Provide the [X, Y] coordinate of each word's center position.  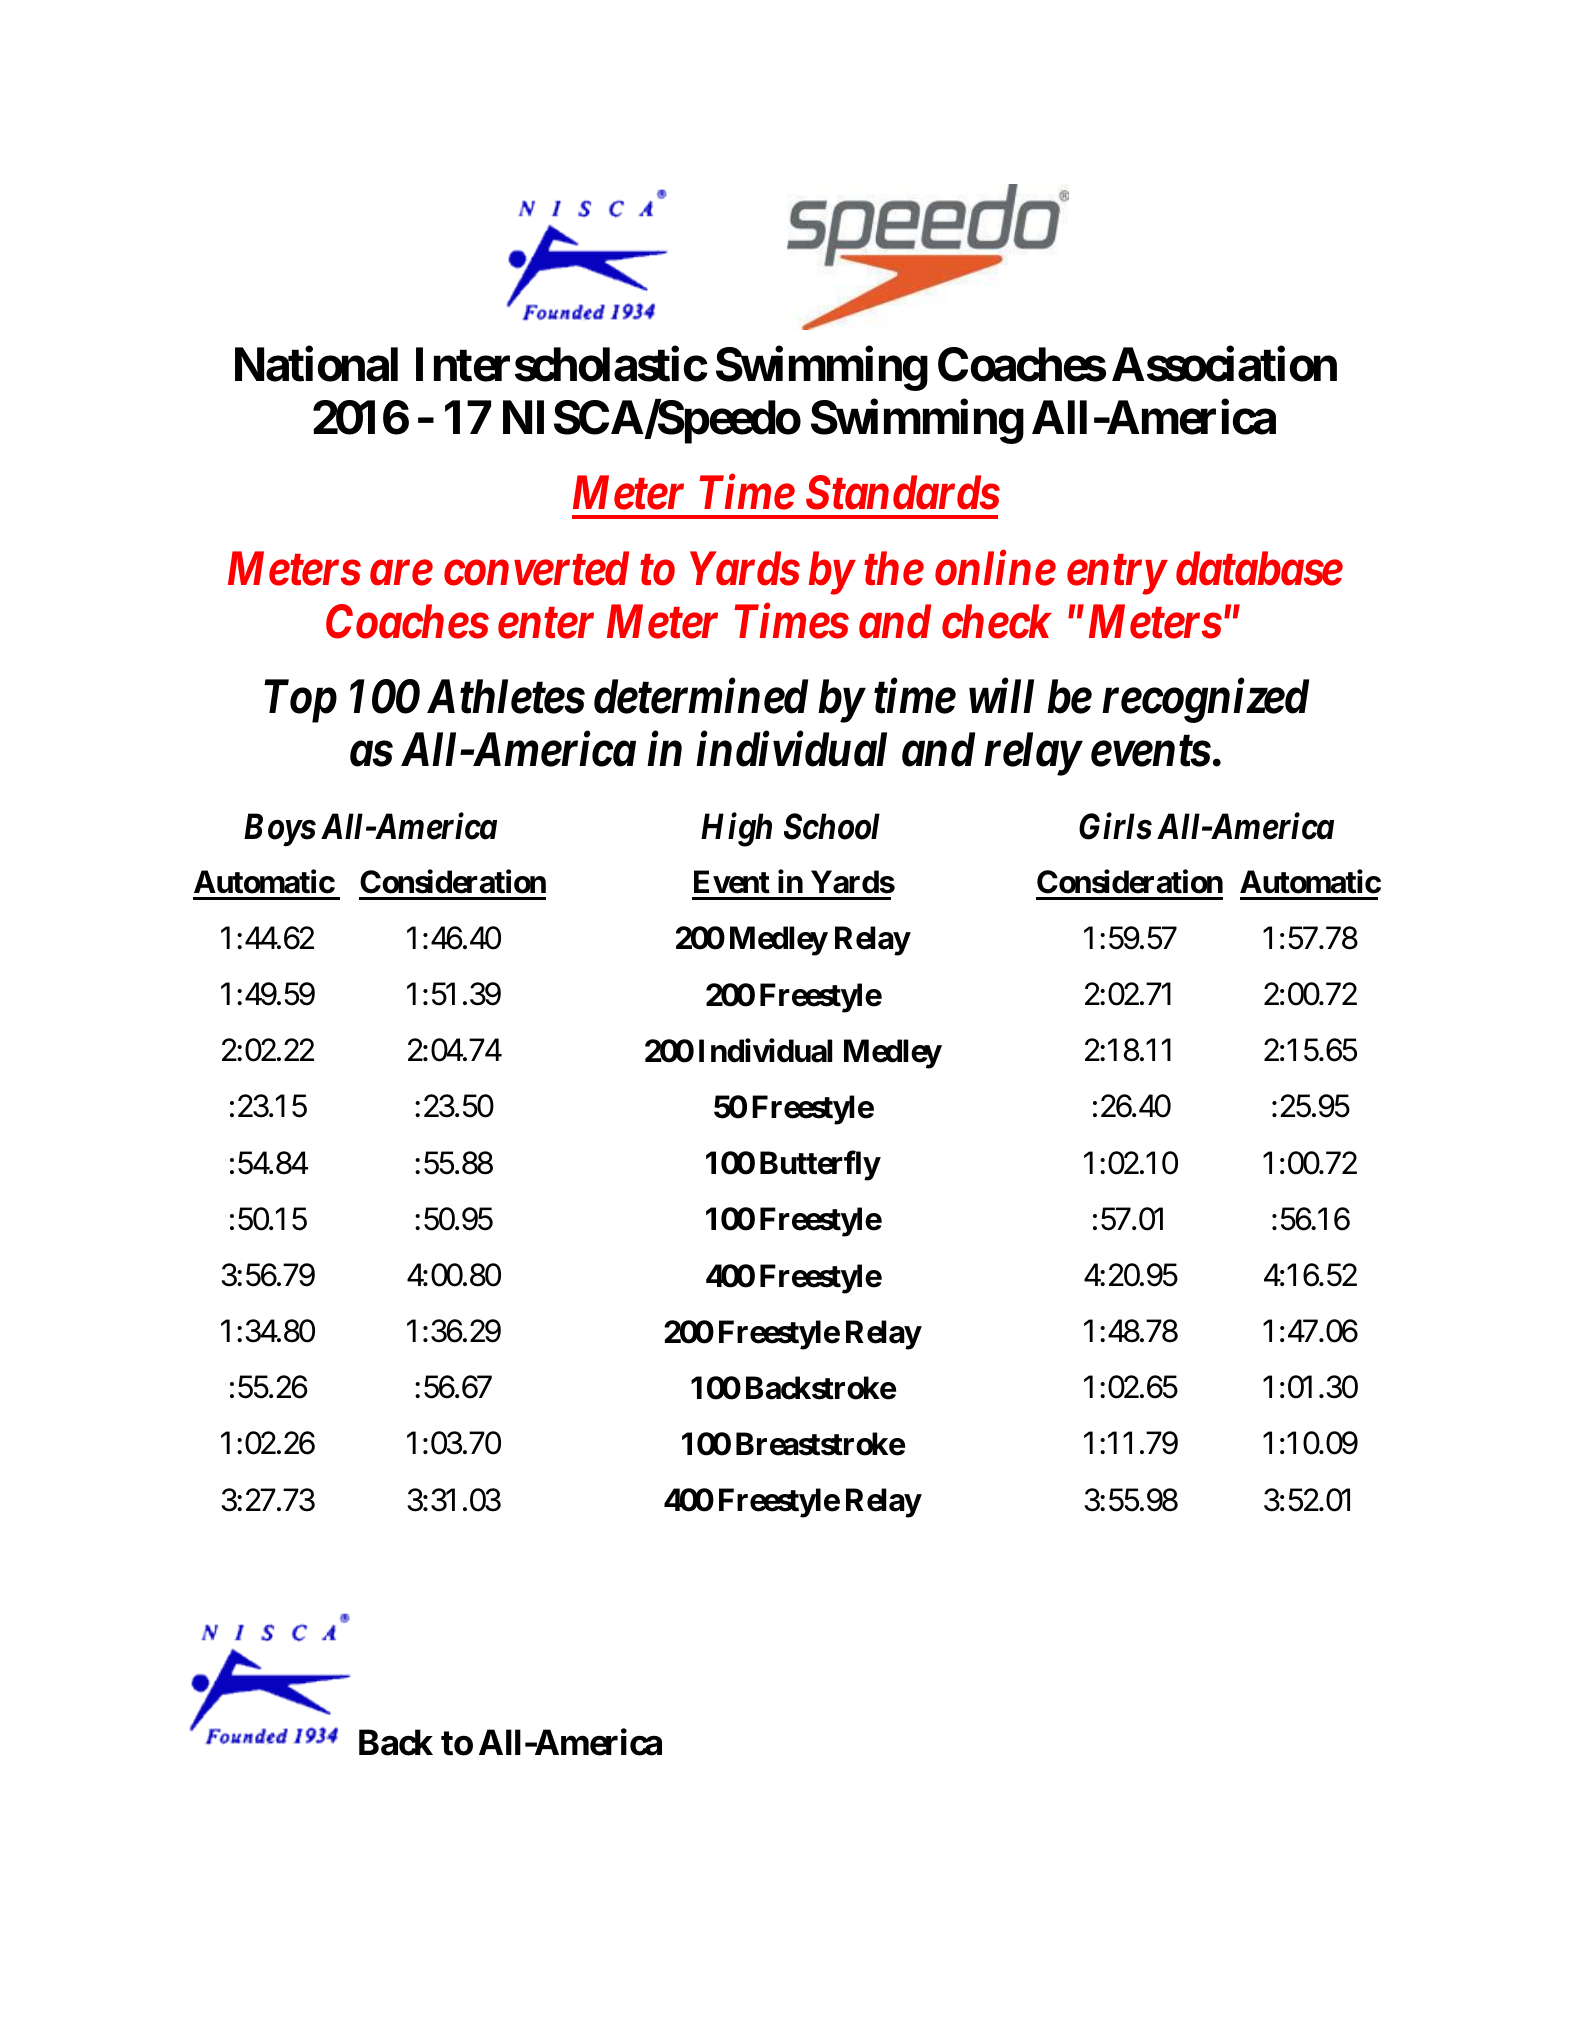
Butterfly [820, 1166]
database [1259, 568]
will [1001, 696]
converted [536, 568]
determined [701, 696]
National [316, 364]
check [997, 621]
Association [1224, 364]
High [736, 829]
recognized [1205, 701]
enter [546, 623]
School [832, 826]
